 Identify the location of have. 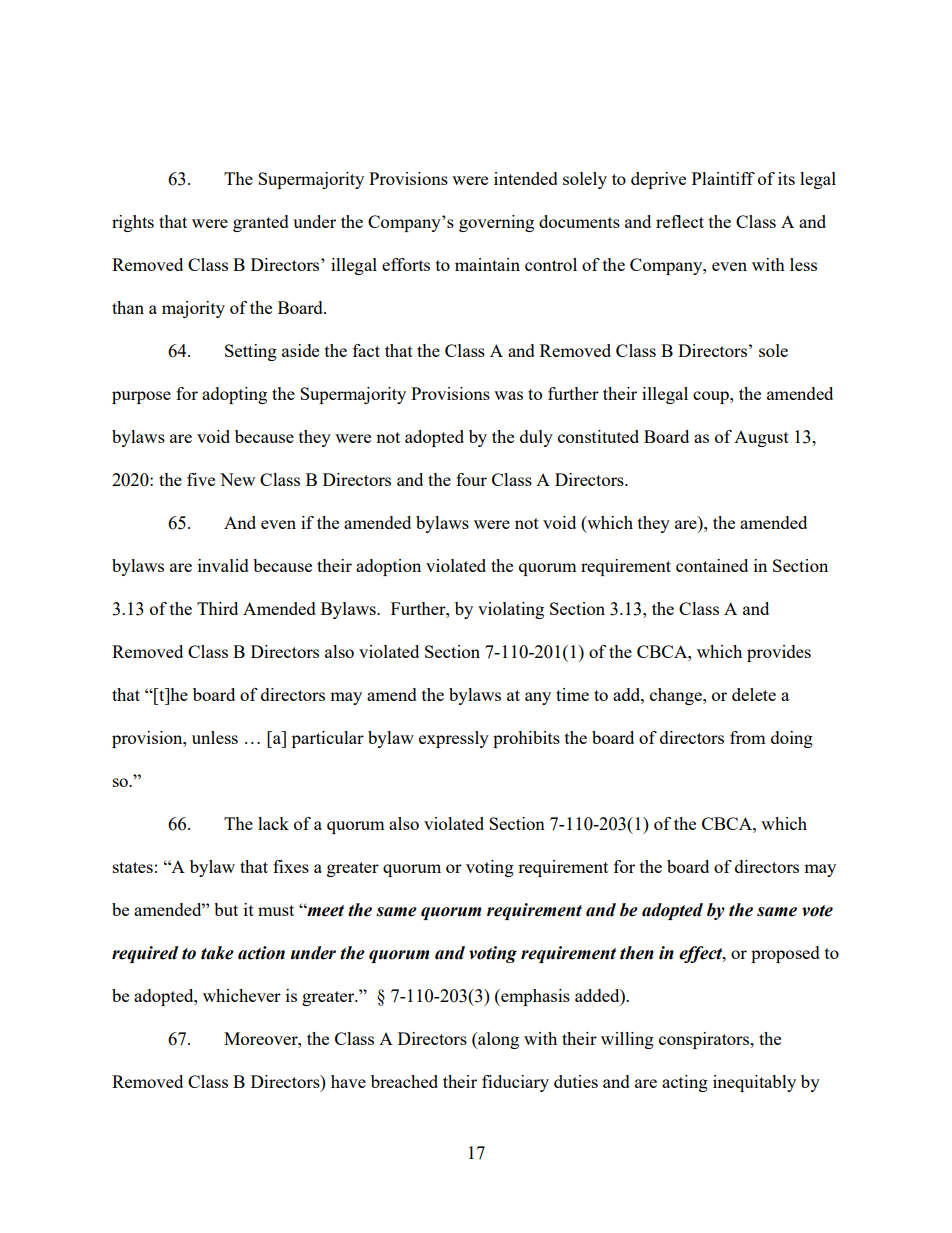
(348, 1081).
